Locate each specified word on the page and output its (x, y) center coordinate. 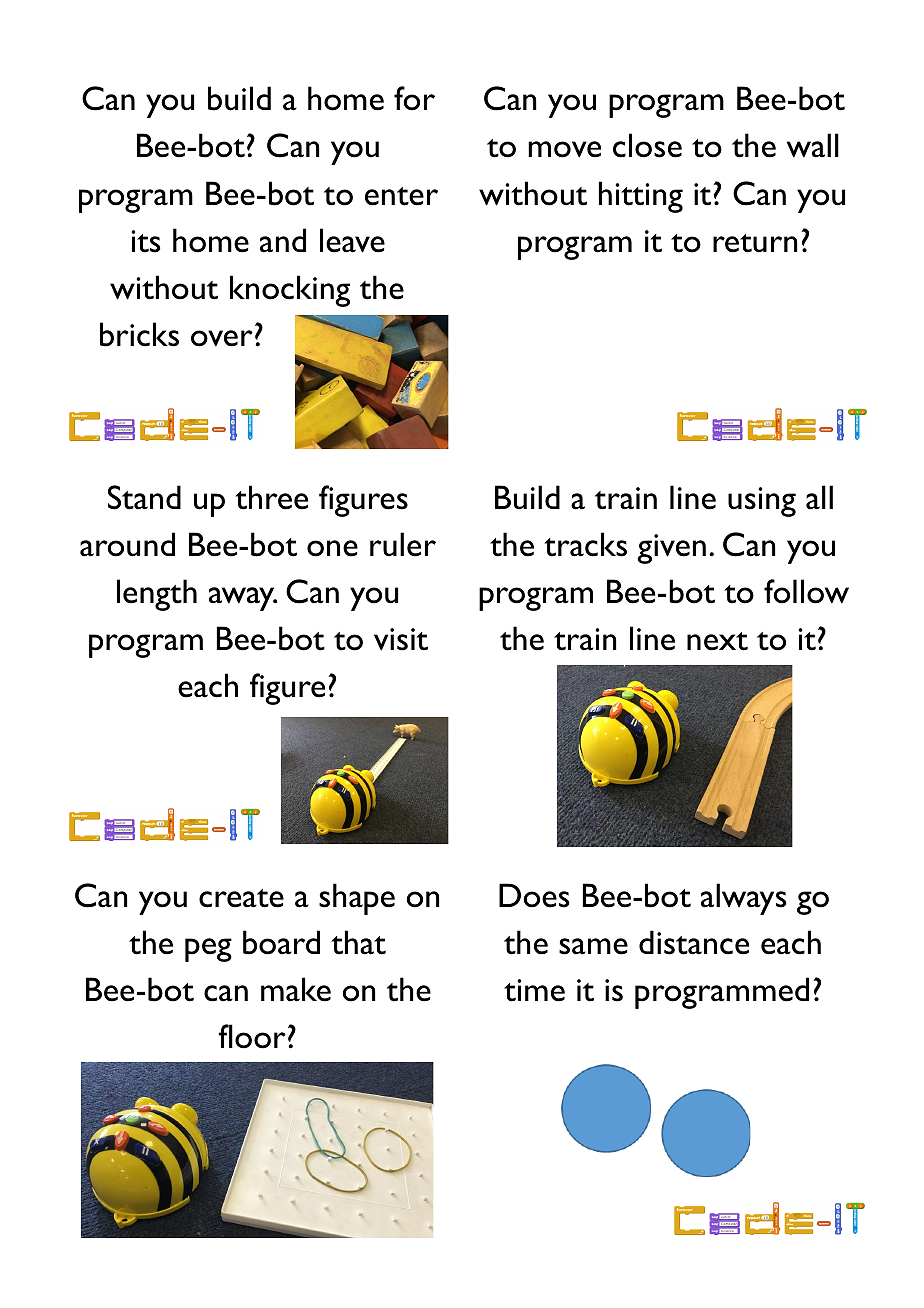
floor (252, 1036)
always (744, 899)
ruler (403, 544)
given (671, 549)
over (222, 338)
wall (813, 145)
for (414, 98)
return (755, 243)
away (243, 599)
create (241, 898)
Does (534, 895)
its (146, 241)
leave (352, 240)
